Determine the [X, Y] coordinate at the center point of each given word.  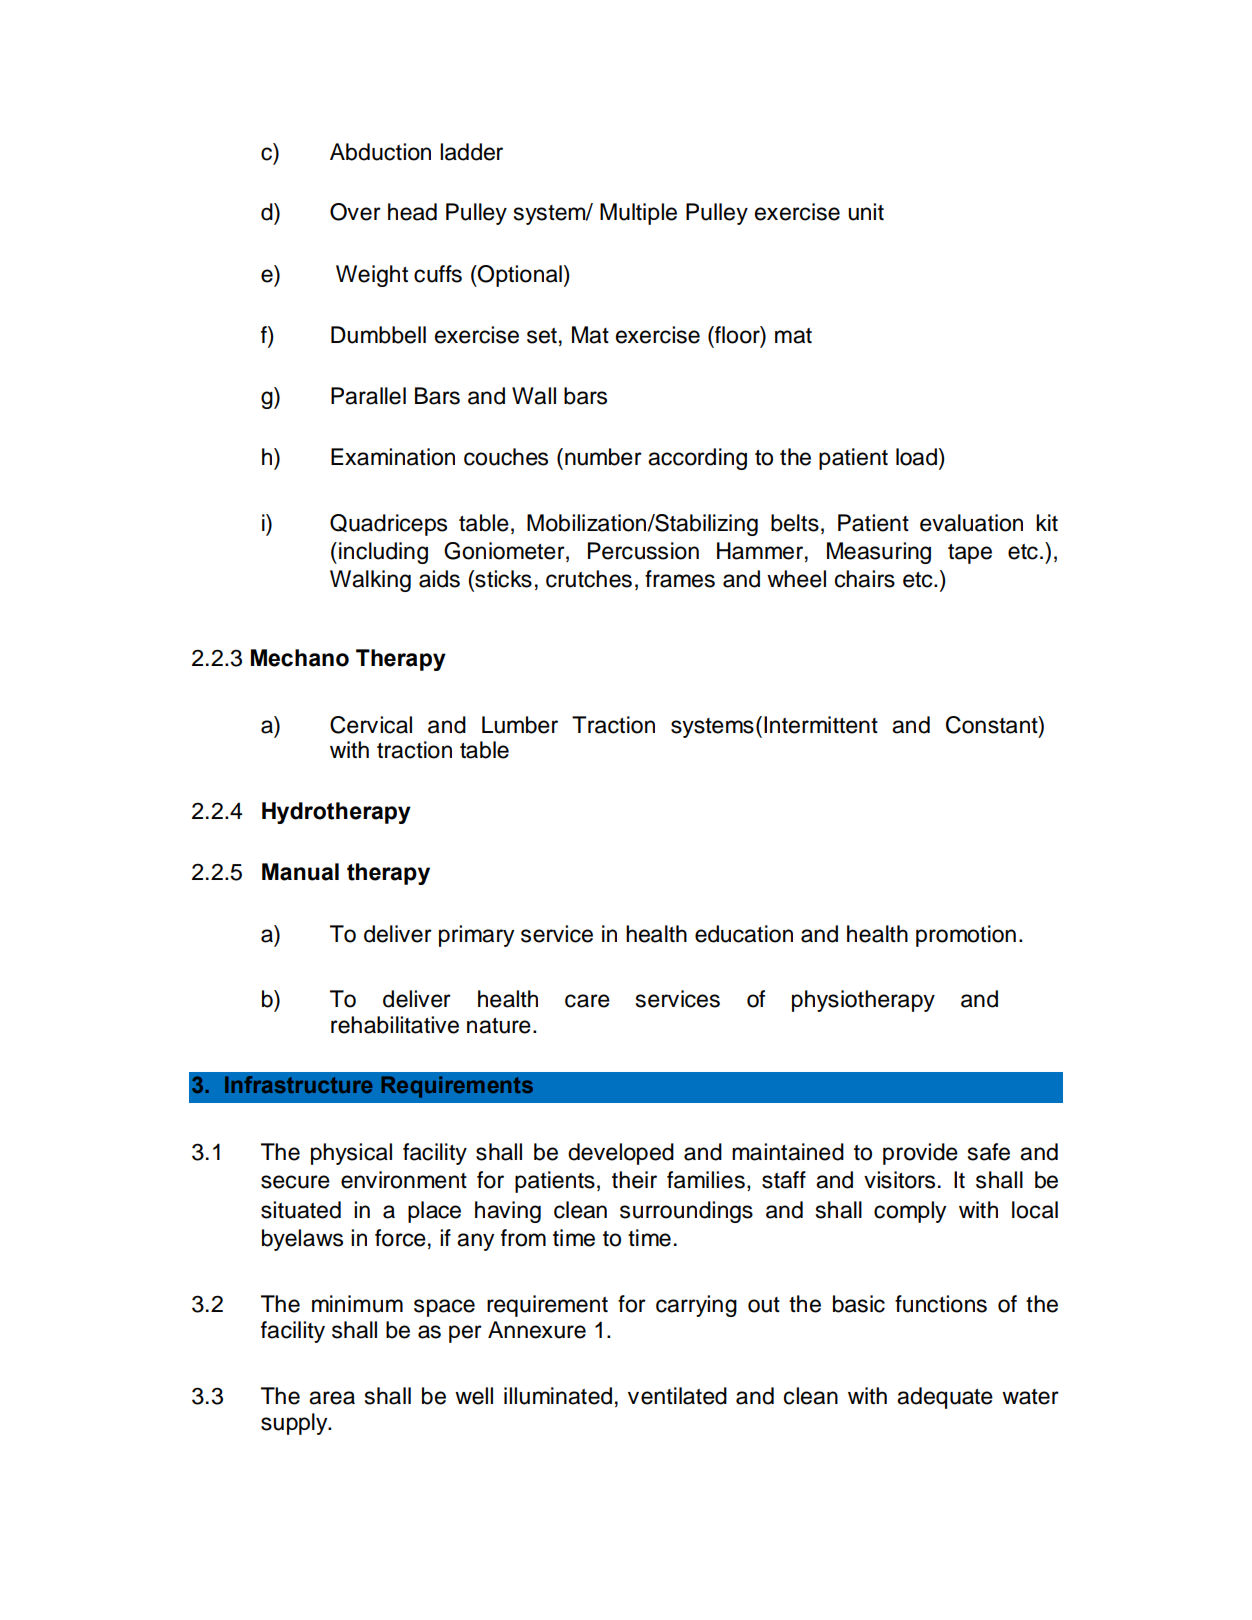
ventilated [677, 1396]
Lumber [520, 725]
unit [866, 212]
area [332, 1398]
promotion [966, 936]
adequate [945, 1398]
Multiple [638, 214]
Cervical [371, 725]
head [412, 212]
